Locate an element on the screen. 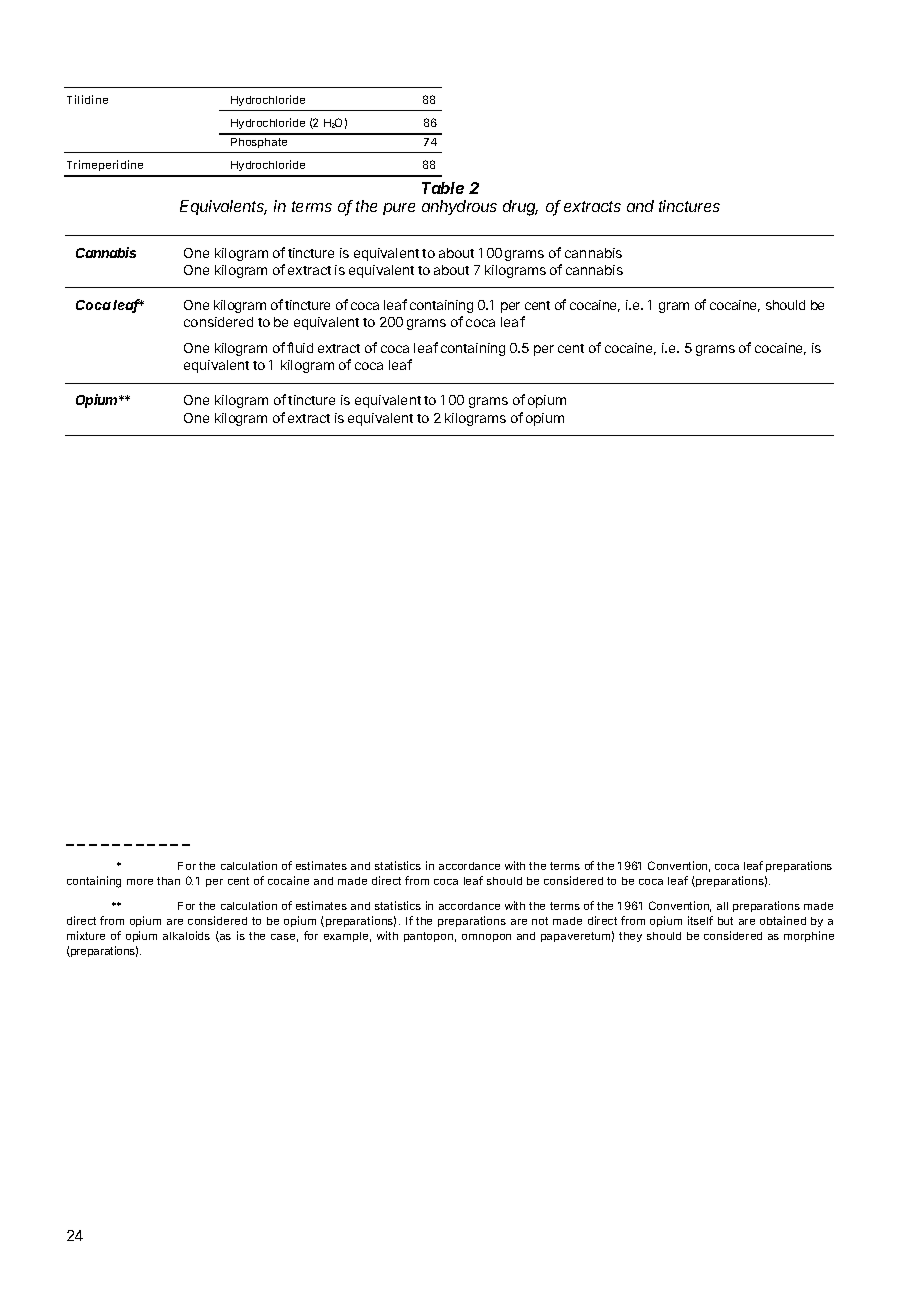  alkaloids is located at coordinates (186, 935).
